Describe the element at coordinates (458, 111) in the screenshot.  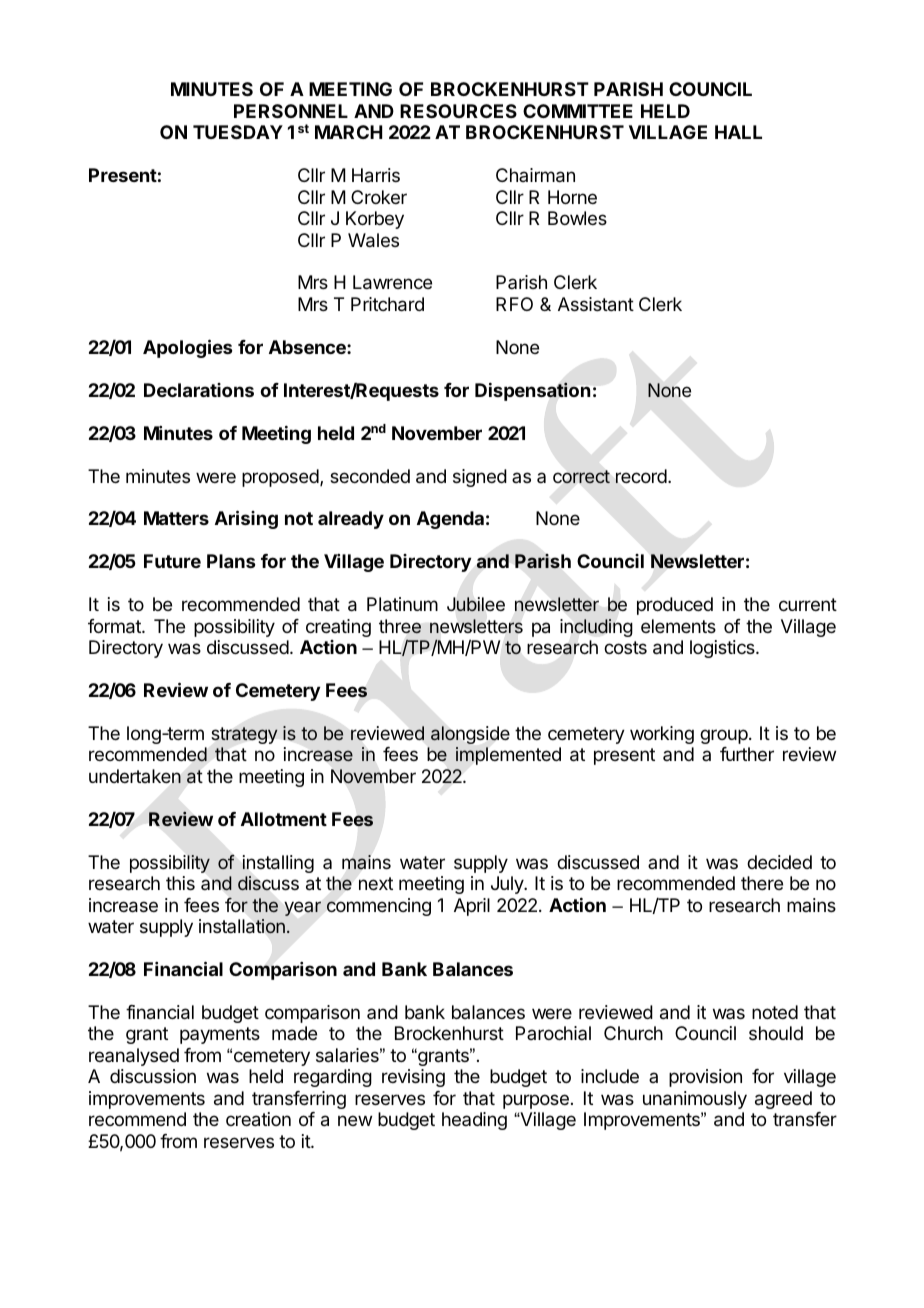
I see `RESOURCES` at that location.
